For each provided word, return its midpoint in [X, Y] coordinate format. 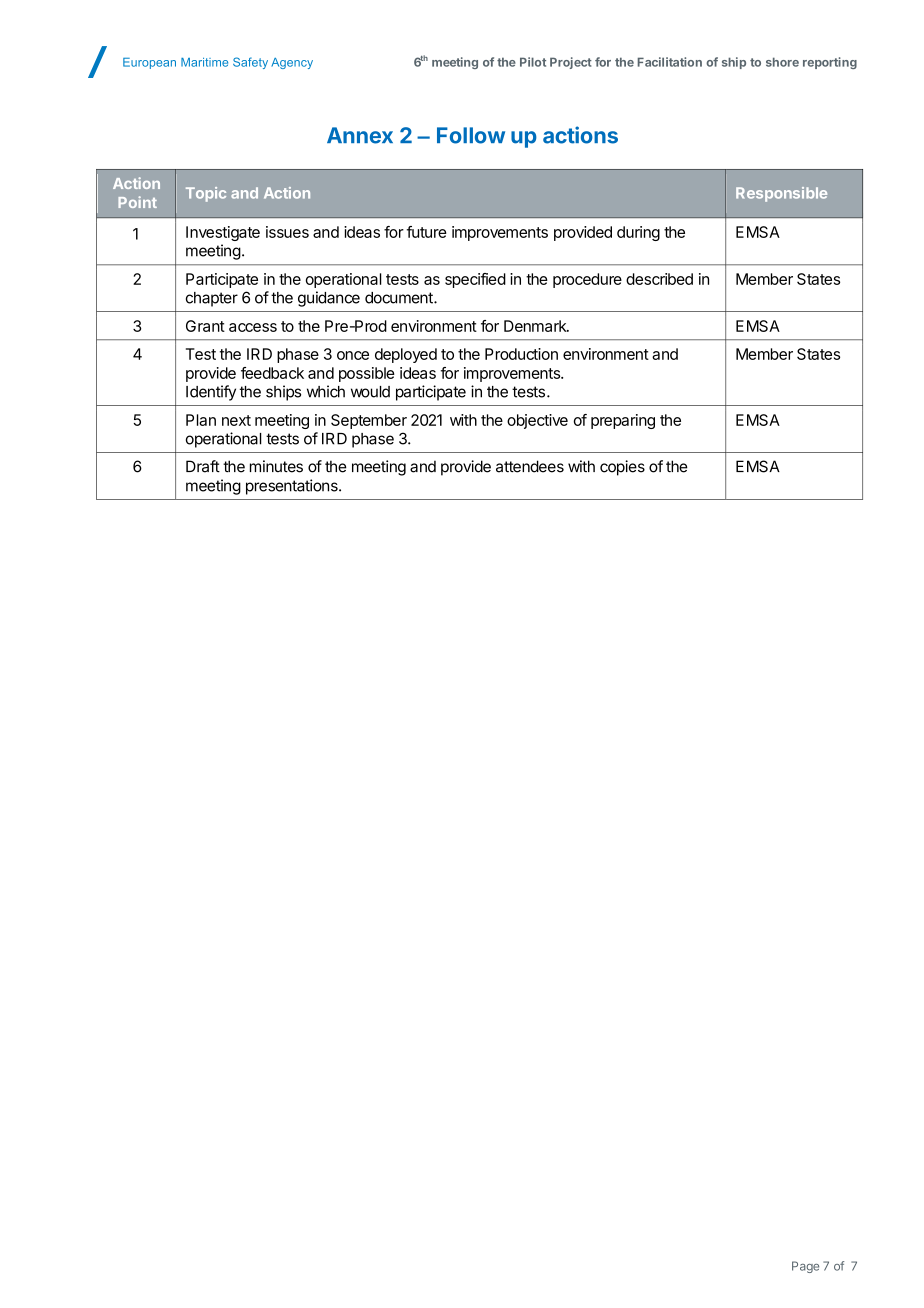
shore [782, 62]
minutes [276, 466]
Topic [206, 194]
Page [805, 1267]
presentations [293, 487]
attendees [530, 466]
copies [622, 468]
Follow [471, 135]
